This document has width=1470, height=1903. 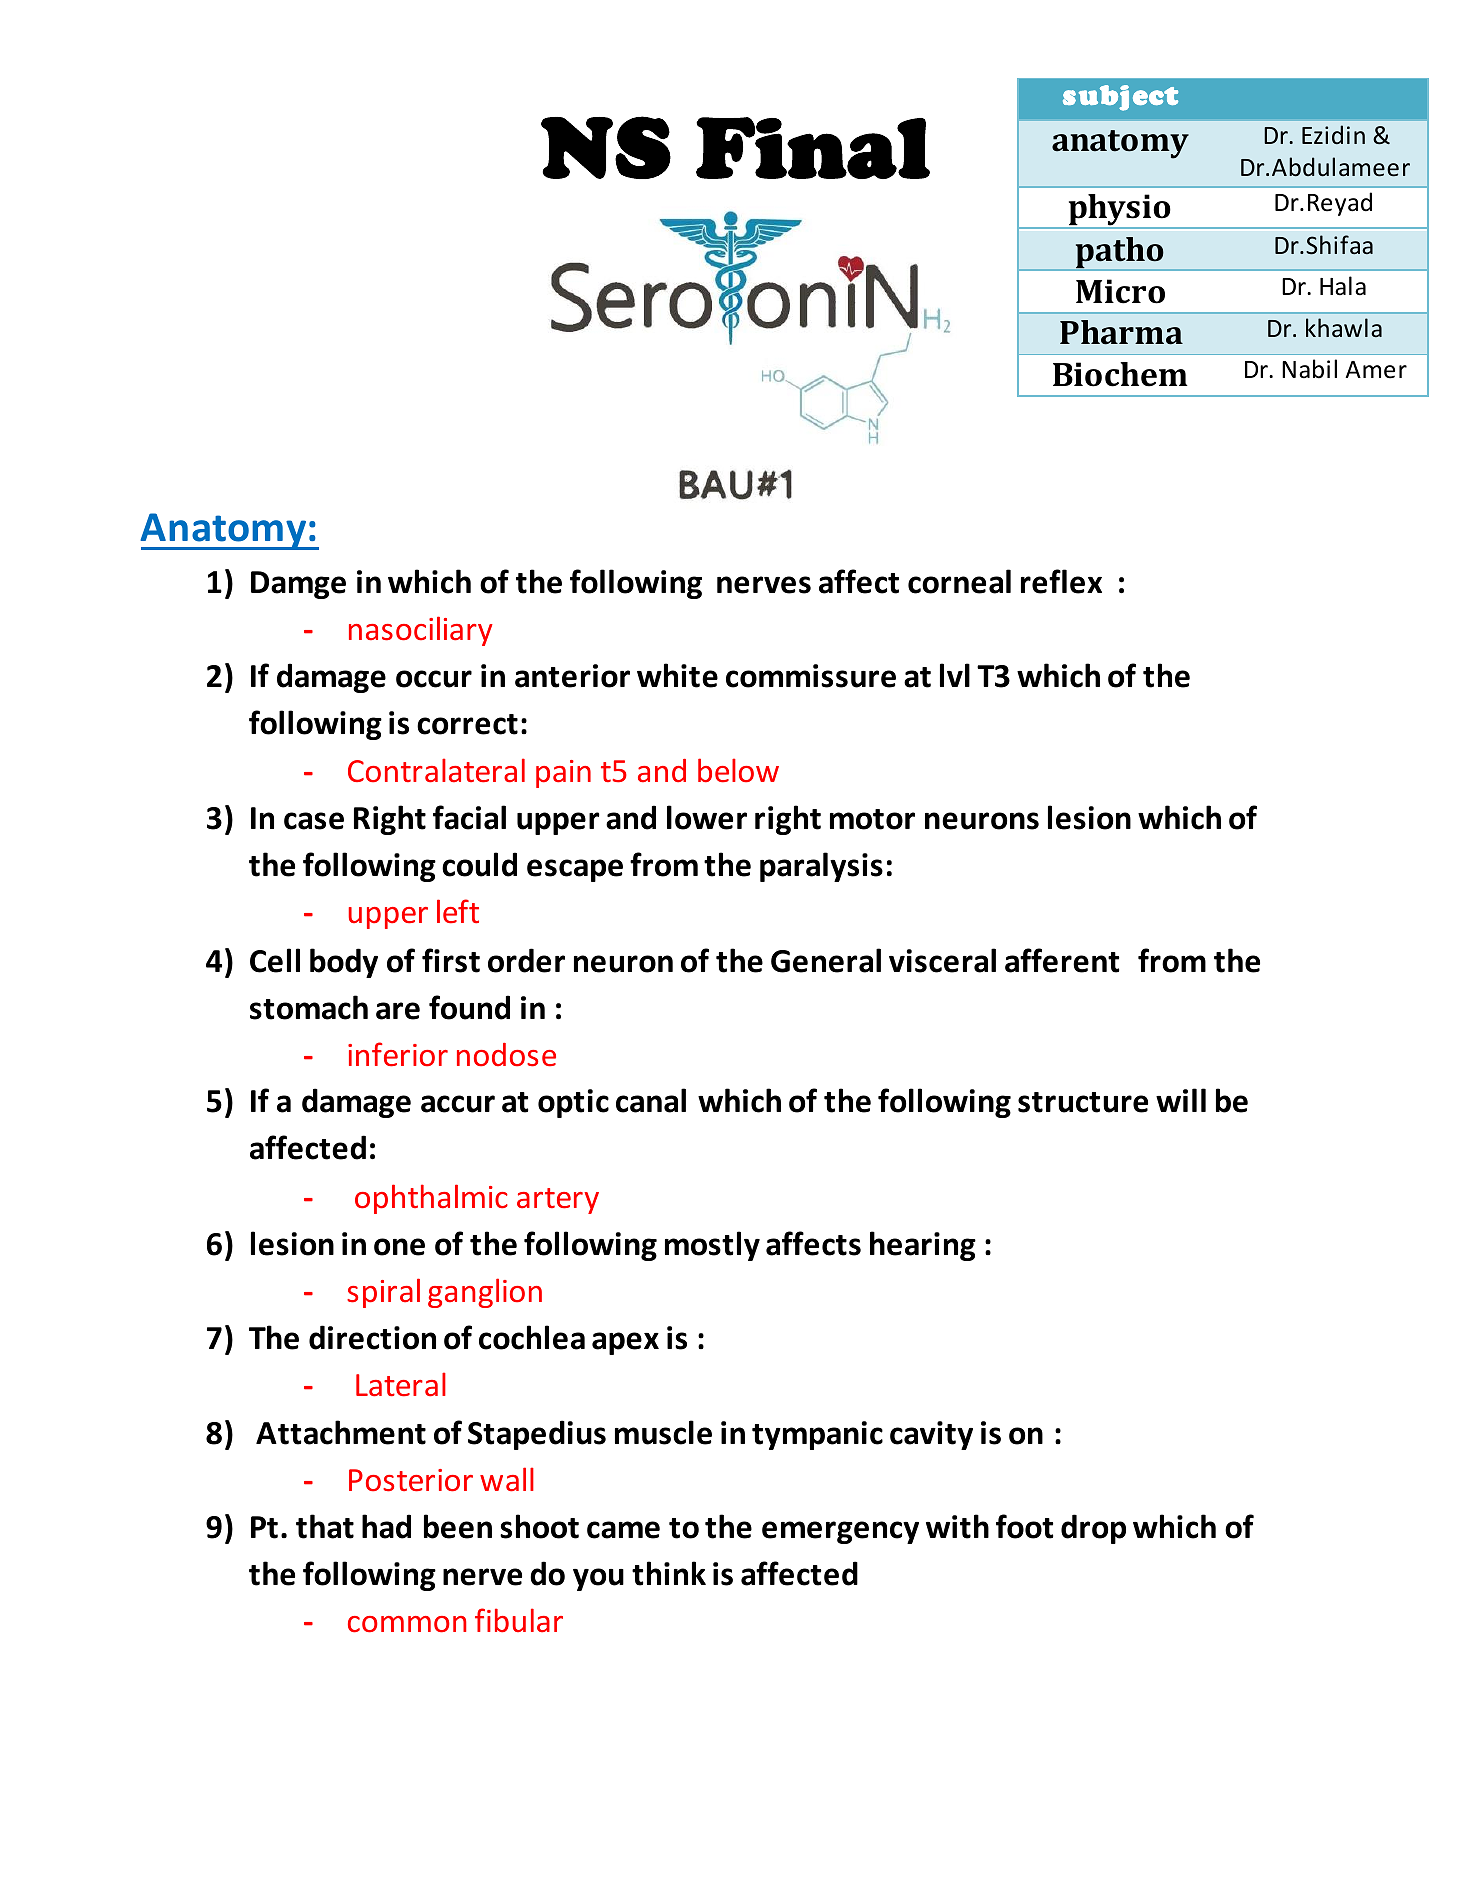 What do you see at coordinates (398, 1054) in the document?
I see `inferior` at bounding box center [398, 1054].
